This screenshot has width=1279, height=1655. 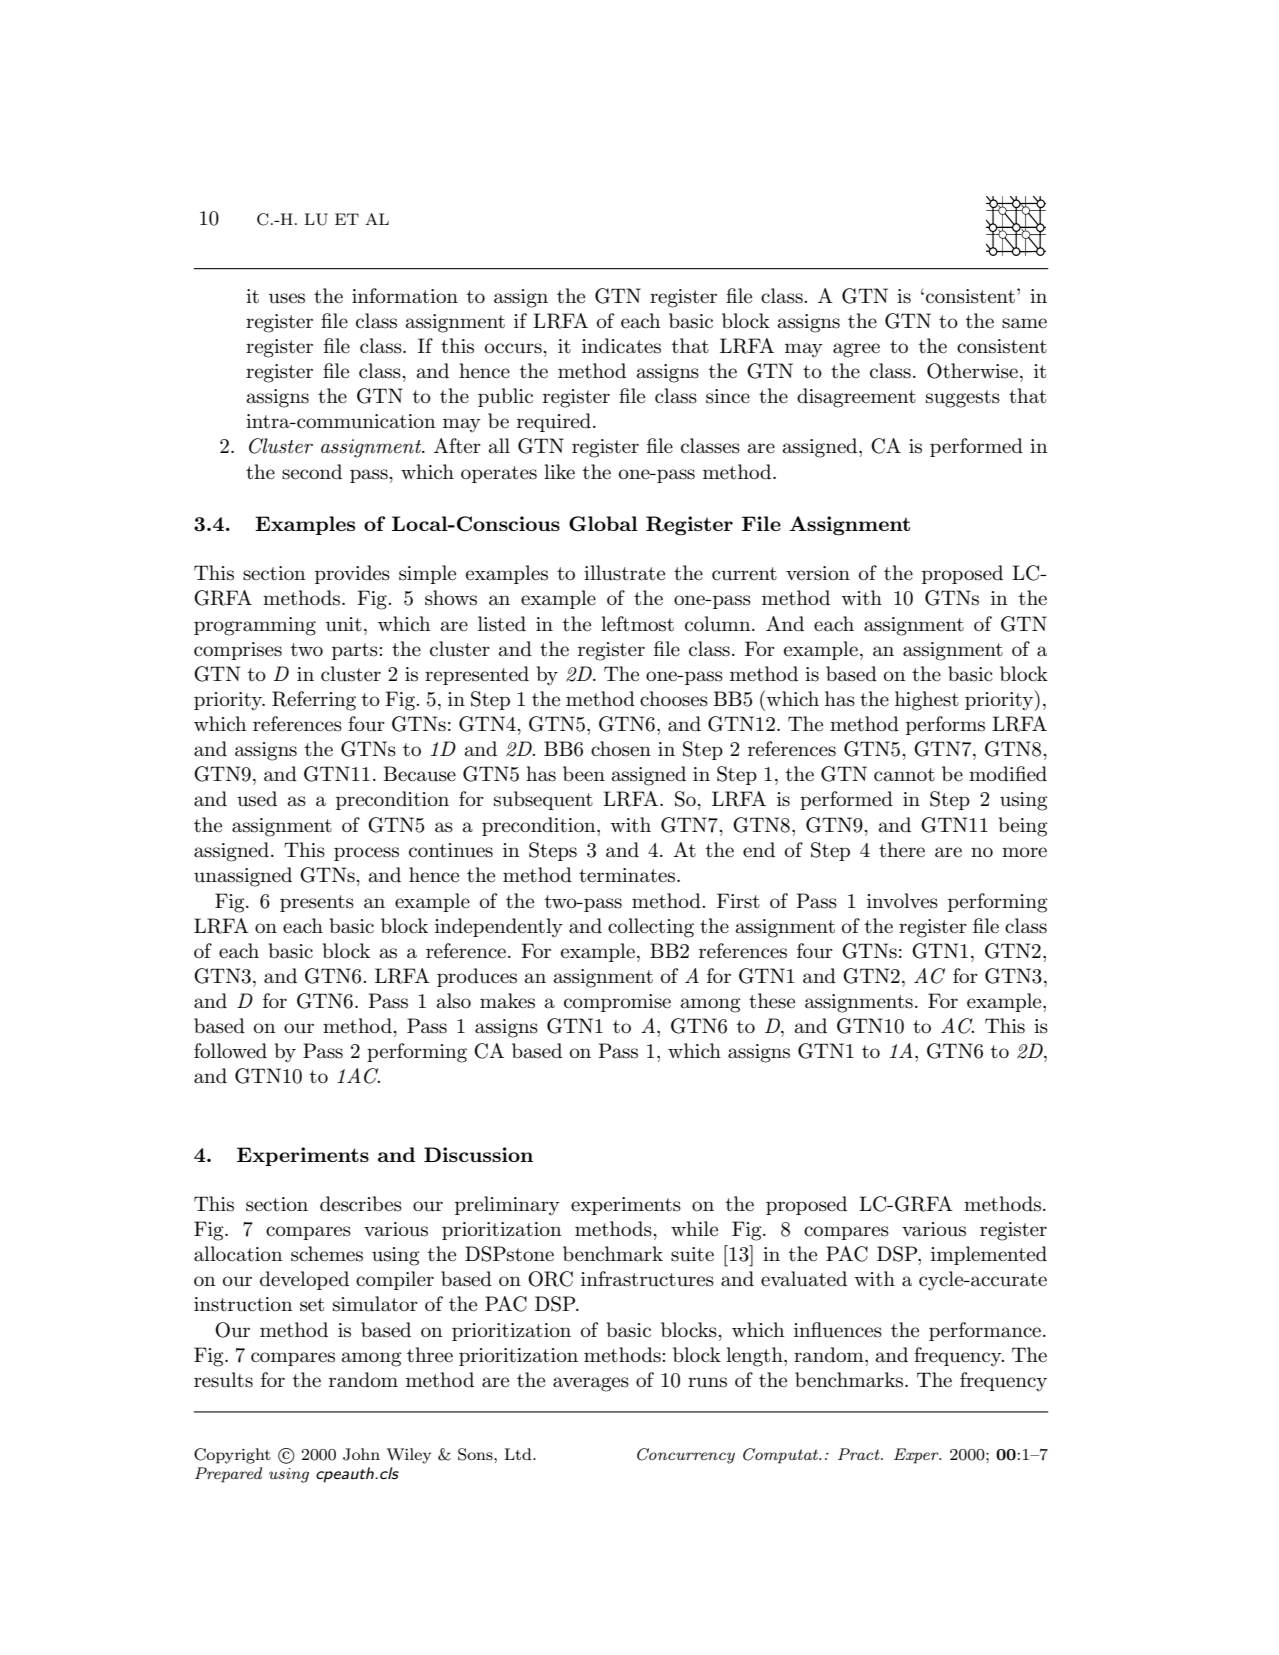 I want to click on John, so click(x=361, y=1454).
